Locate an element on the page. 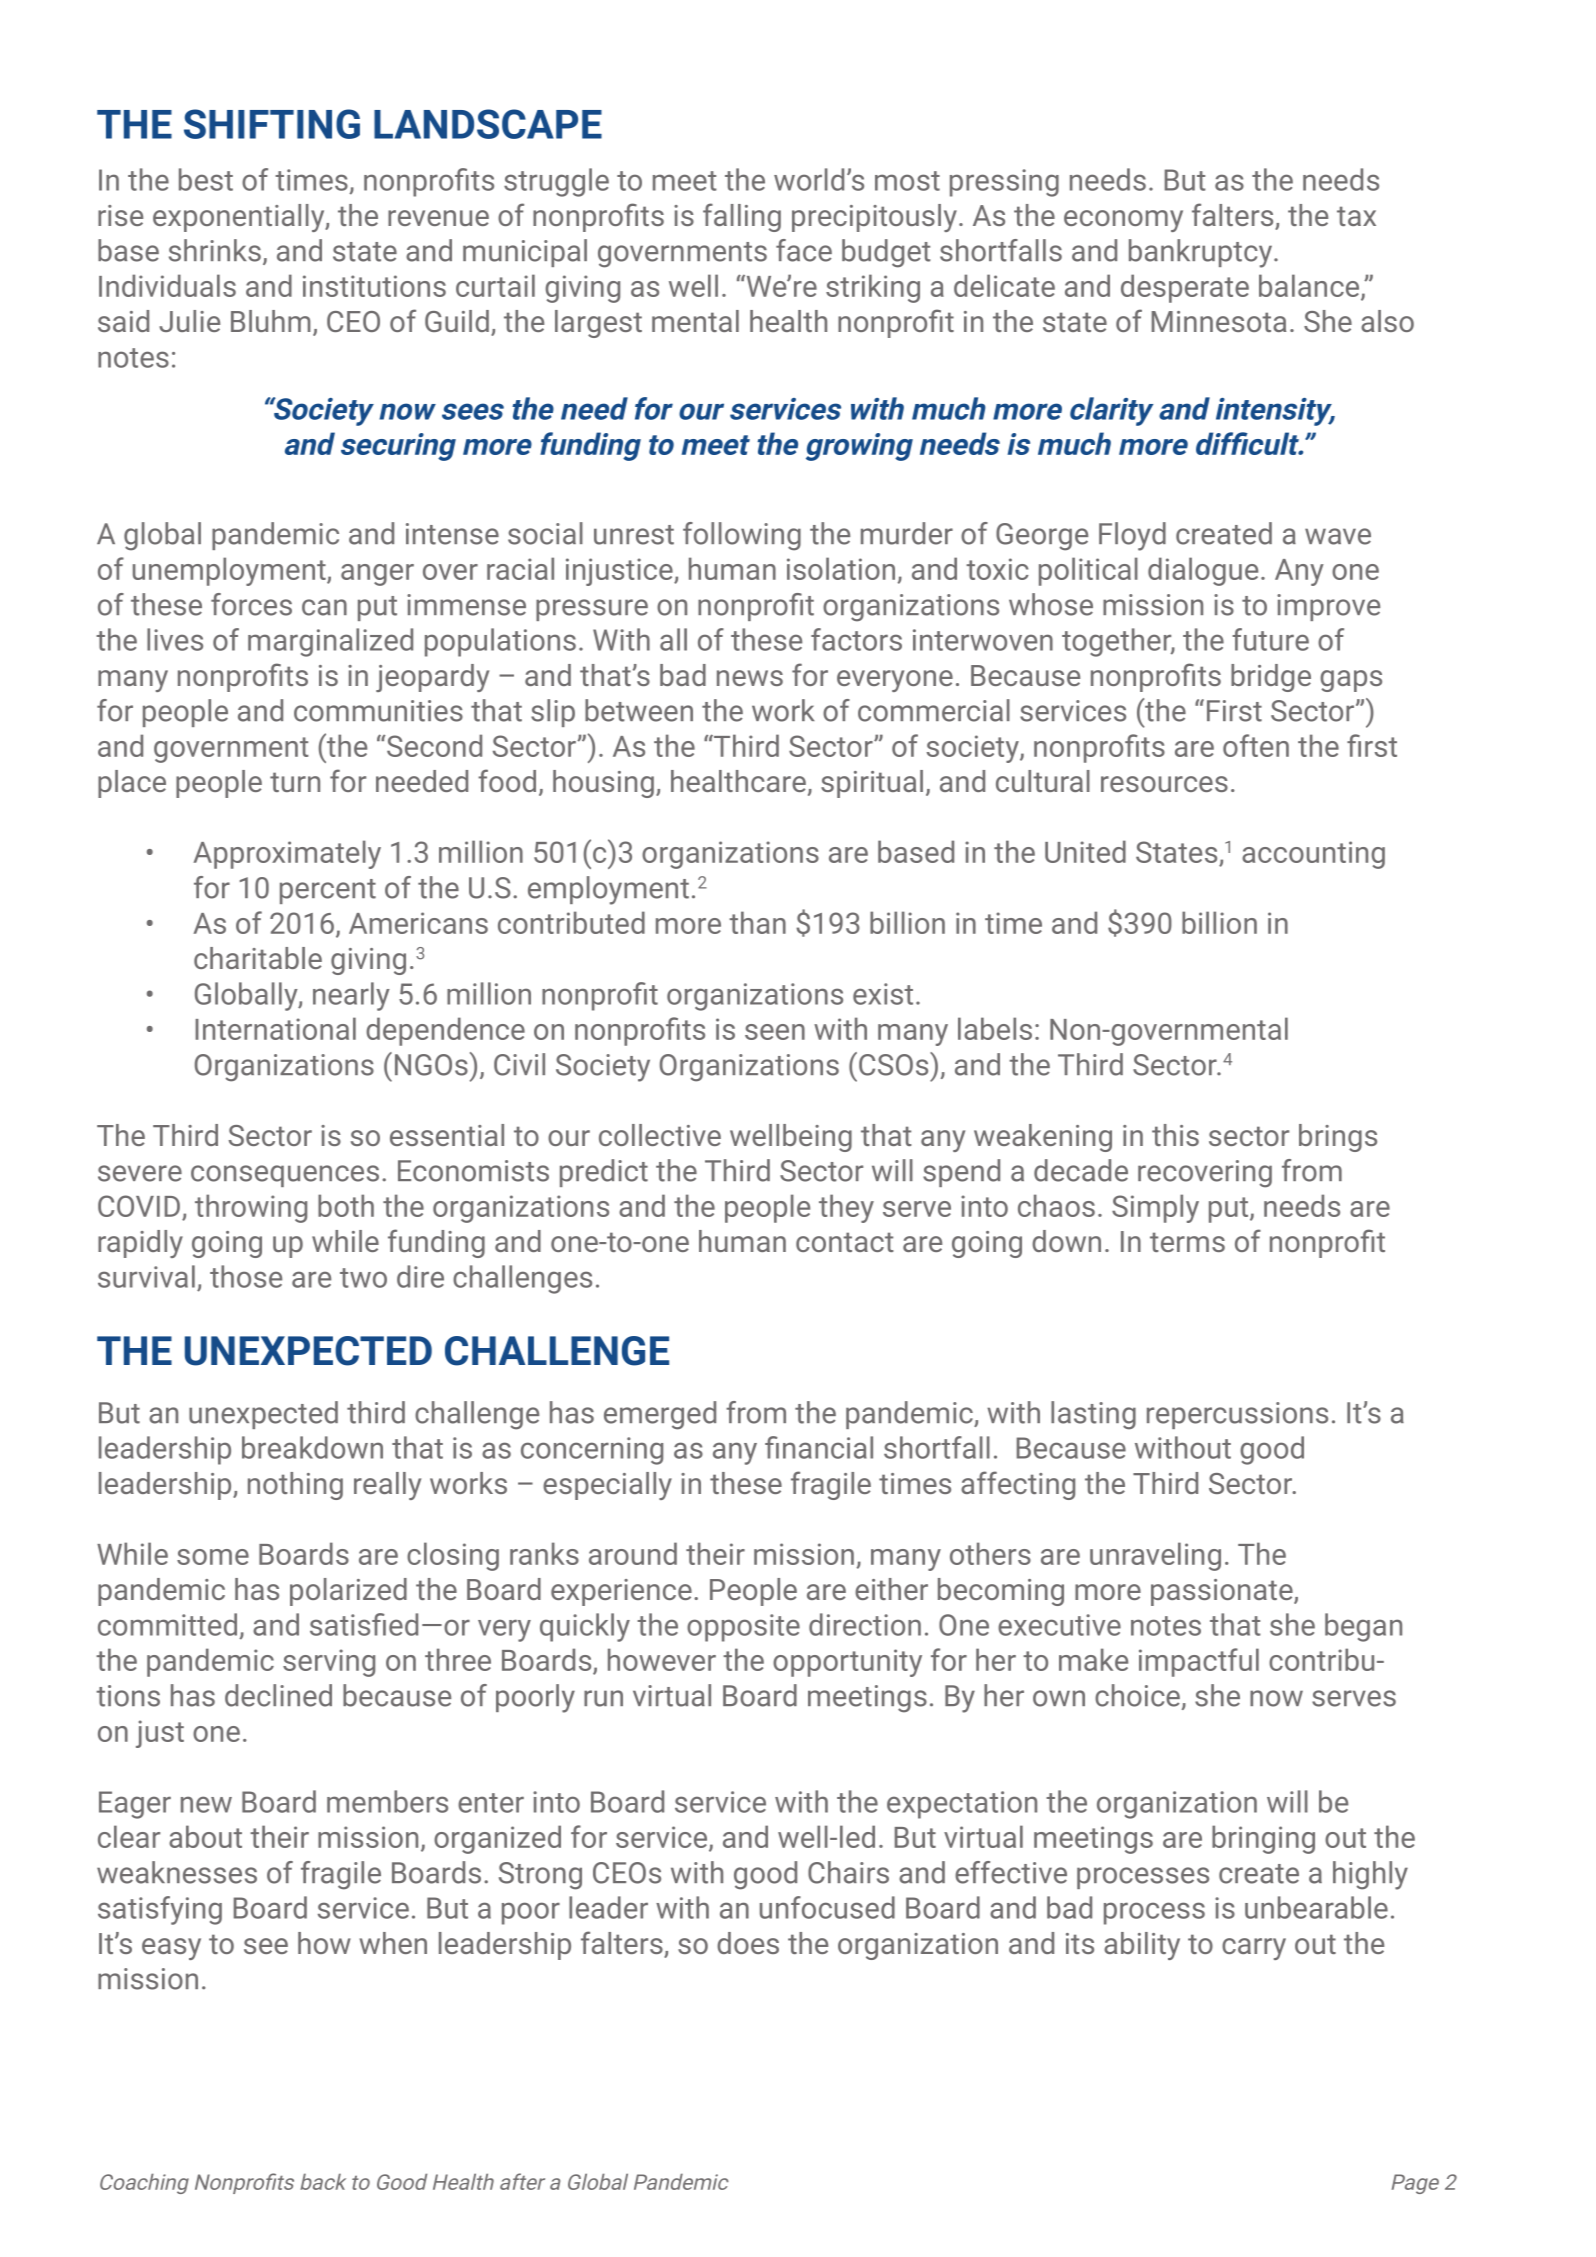  International is located at coordinates (275, 1028).
